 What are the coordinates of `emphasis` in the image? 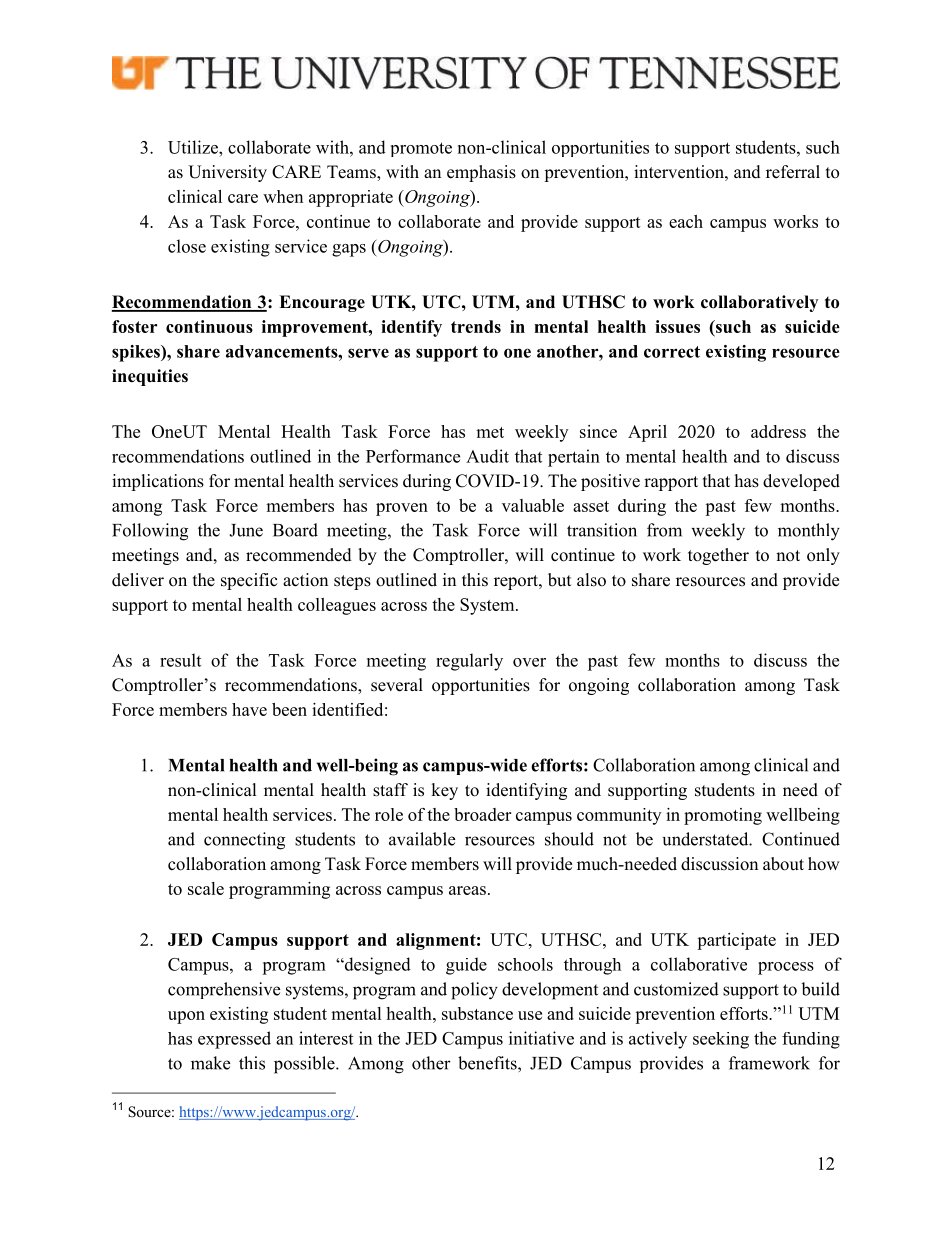 It's located at (481, 173).
